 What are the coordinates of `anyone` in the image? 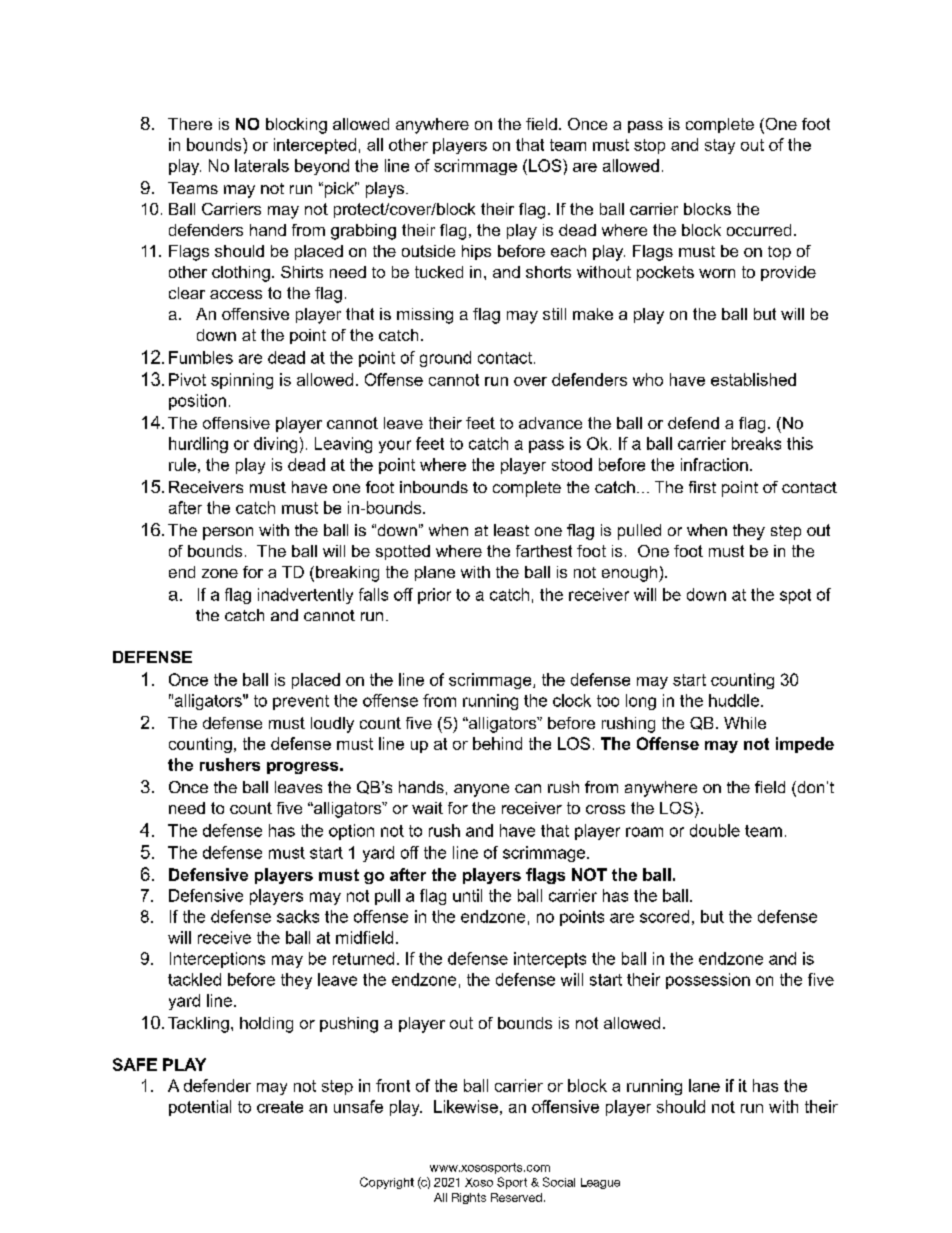 It's located at (481, 790).
